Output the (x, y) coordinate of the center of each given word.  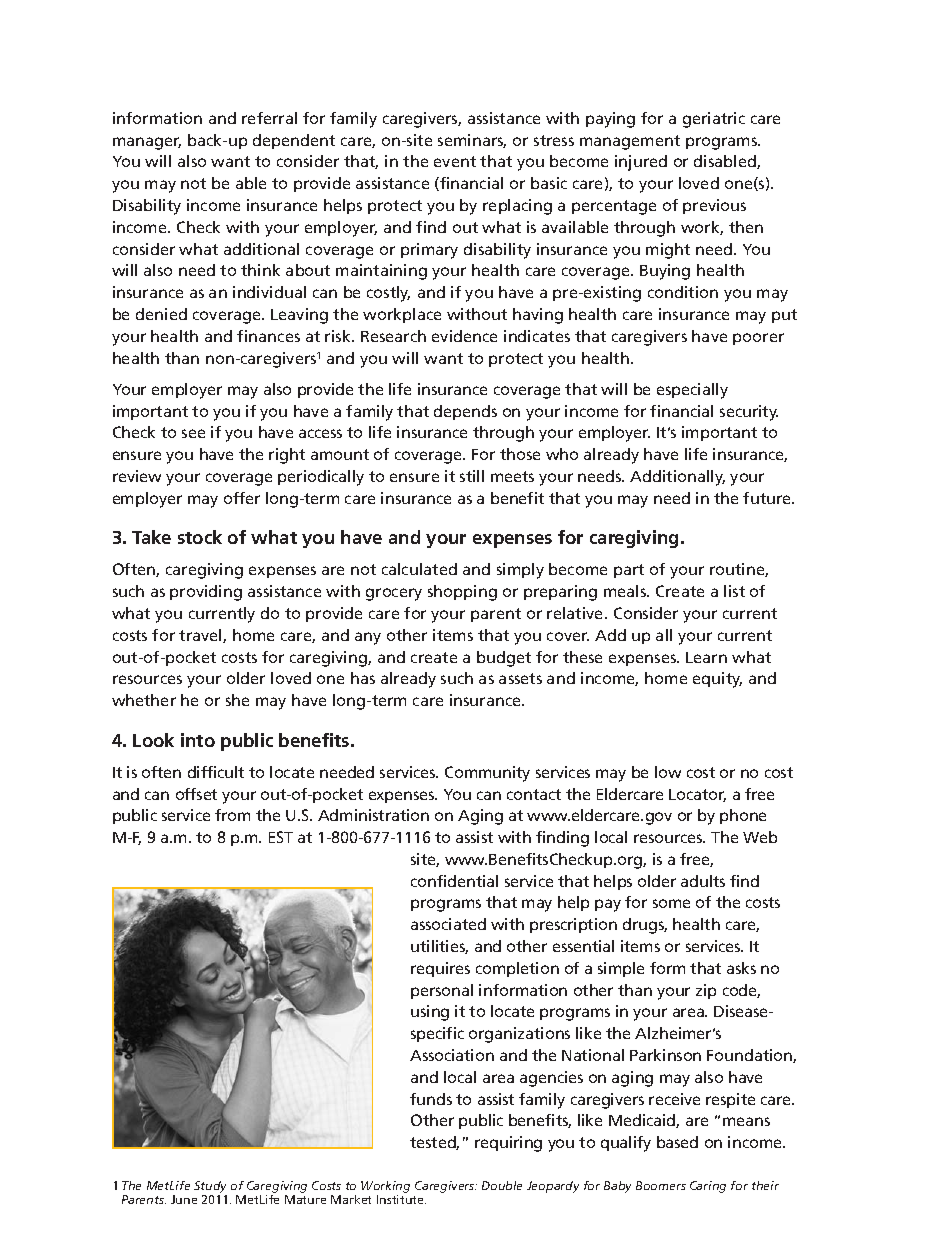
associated (448, 924)
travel (201, 636)
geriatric (714, 120)
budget (504, 659)
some (671, 903)
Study (210, 1188)
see (193, 433)
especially (692, 391)
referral (269, 118)
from (232, 815)
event (455, 161)
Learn (706, 657)
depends (465, 412)
